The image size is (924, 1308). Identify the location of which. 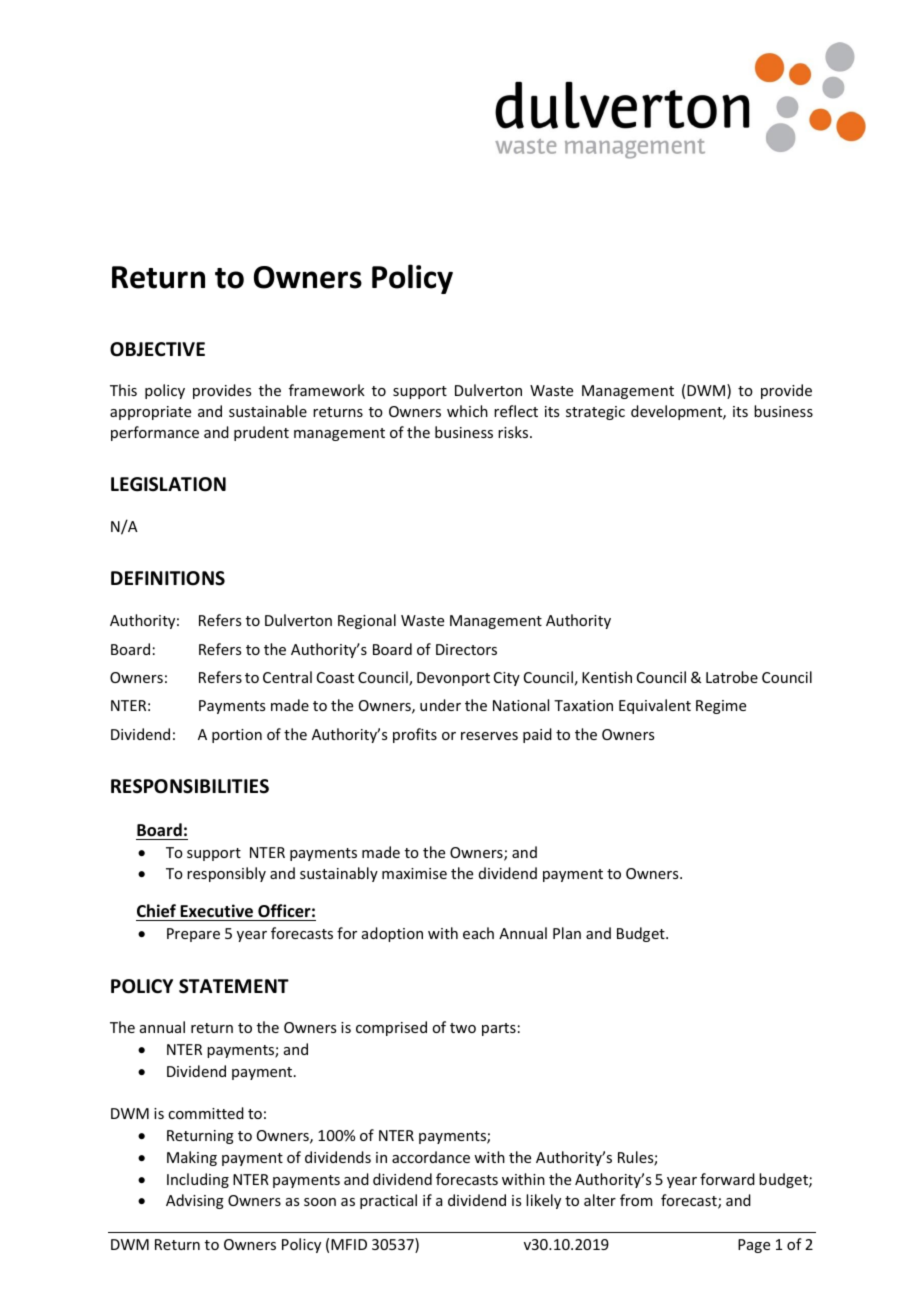
(467, 411).
